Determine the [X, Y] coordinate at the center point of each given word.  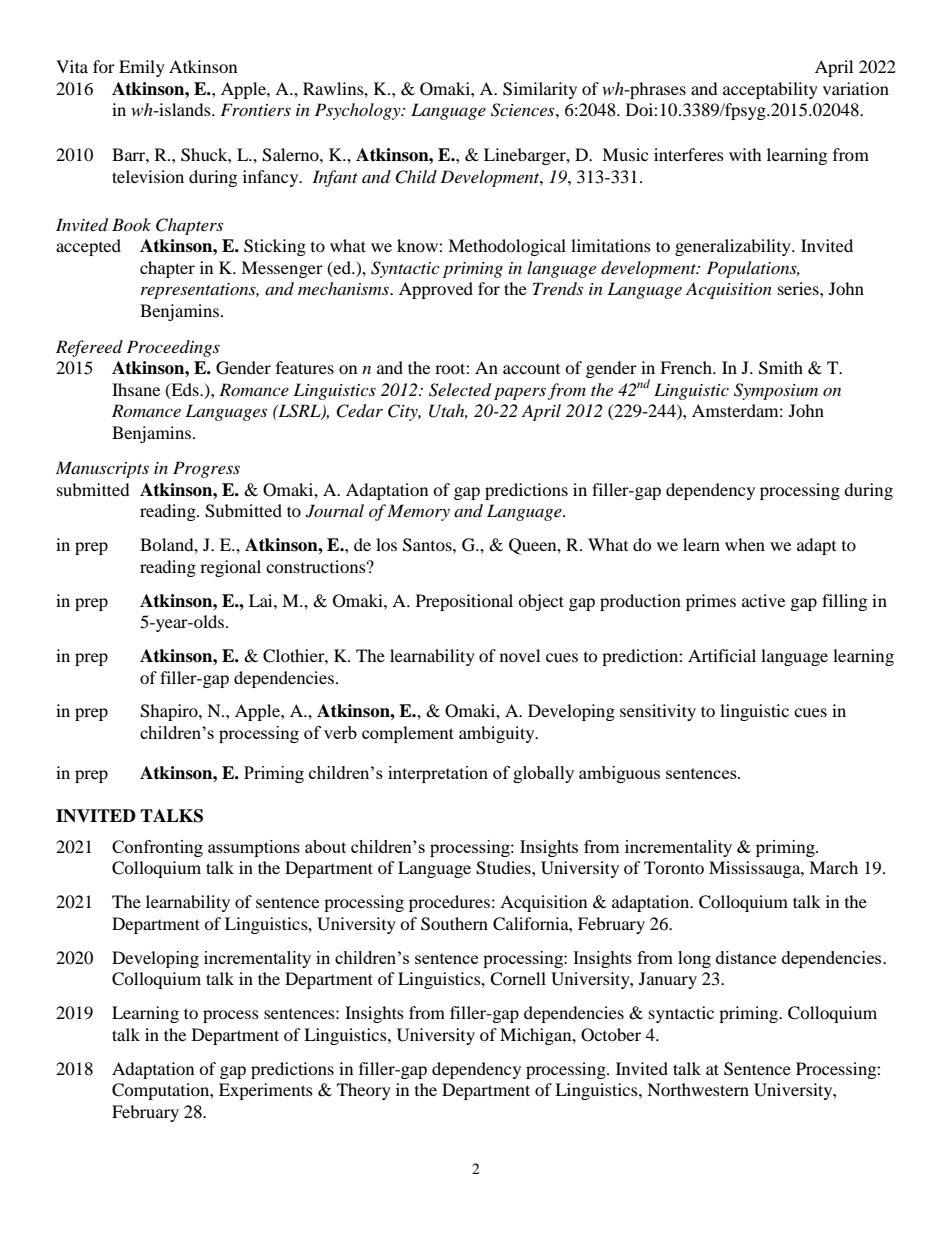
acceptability [770, 90]
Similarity [540, 90]
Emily [142, 68]
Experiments [266, 1091]
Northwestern [698, 1089]
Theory [364, 1091]
